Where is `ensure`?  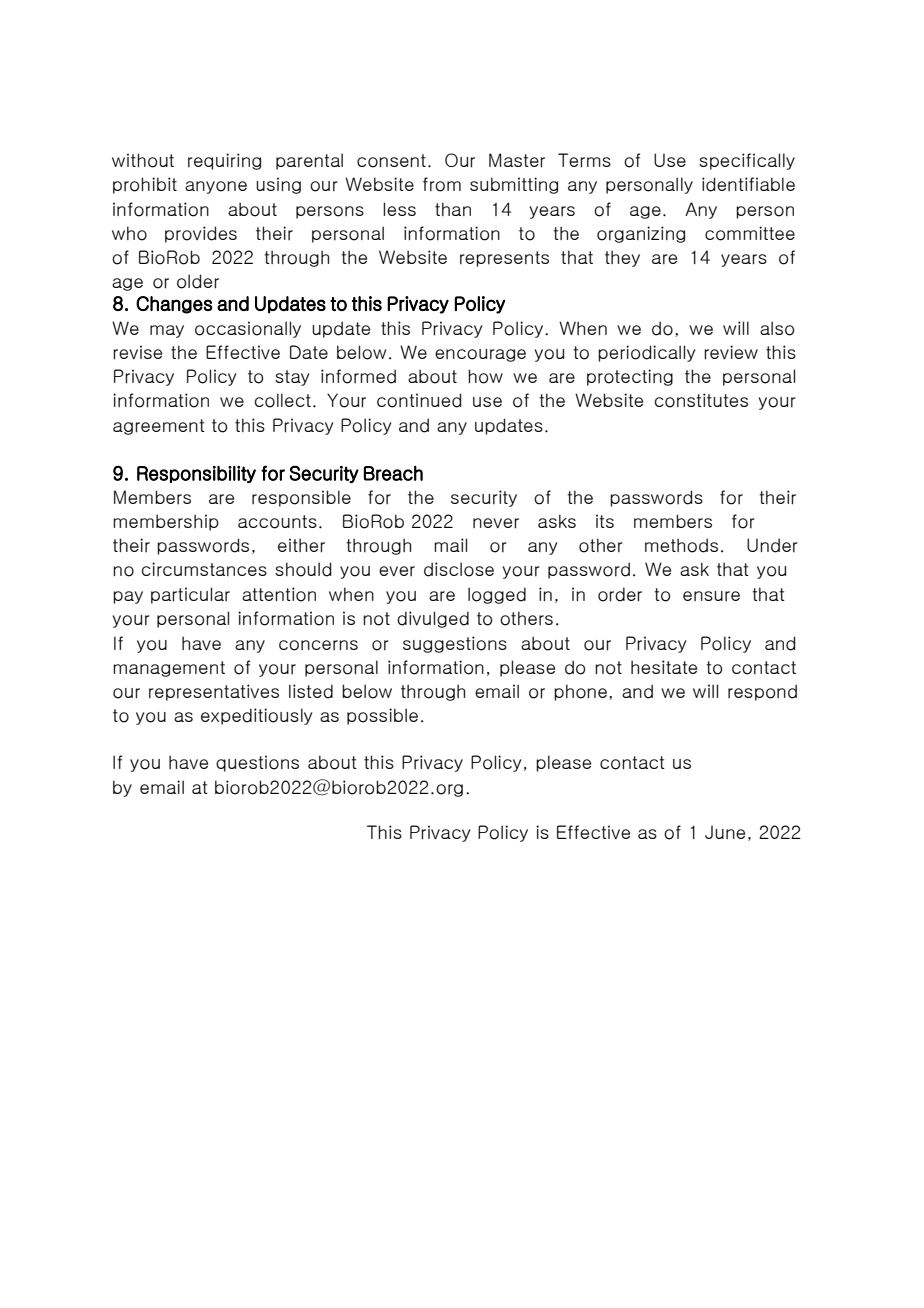 ensure is located at coordinates (711, 596).
